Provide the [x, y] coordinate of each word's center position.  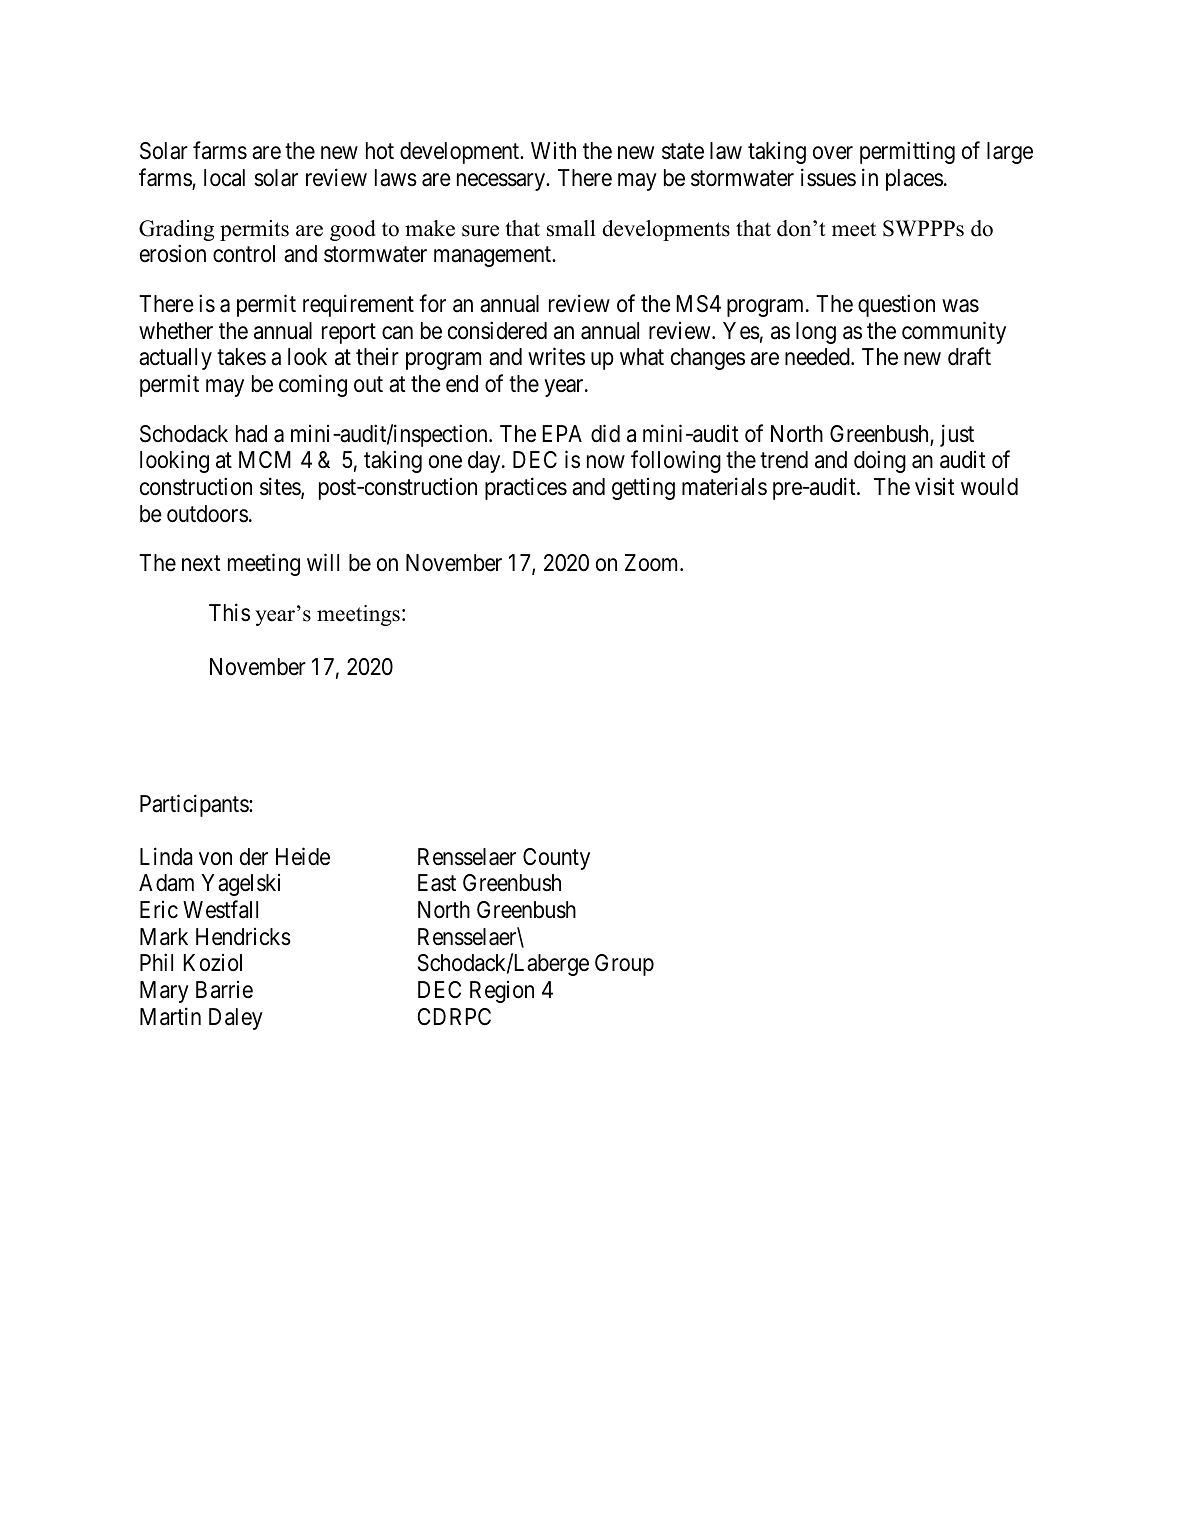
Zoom [653, 563]
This [229, 612]
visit [935, 486]
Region [502, 992]
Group [624, 965]
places [914, 180]
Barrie [224, 990]
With [553, 150]
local [224, 178]
